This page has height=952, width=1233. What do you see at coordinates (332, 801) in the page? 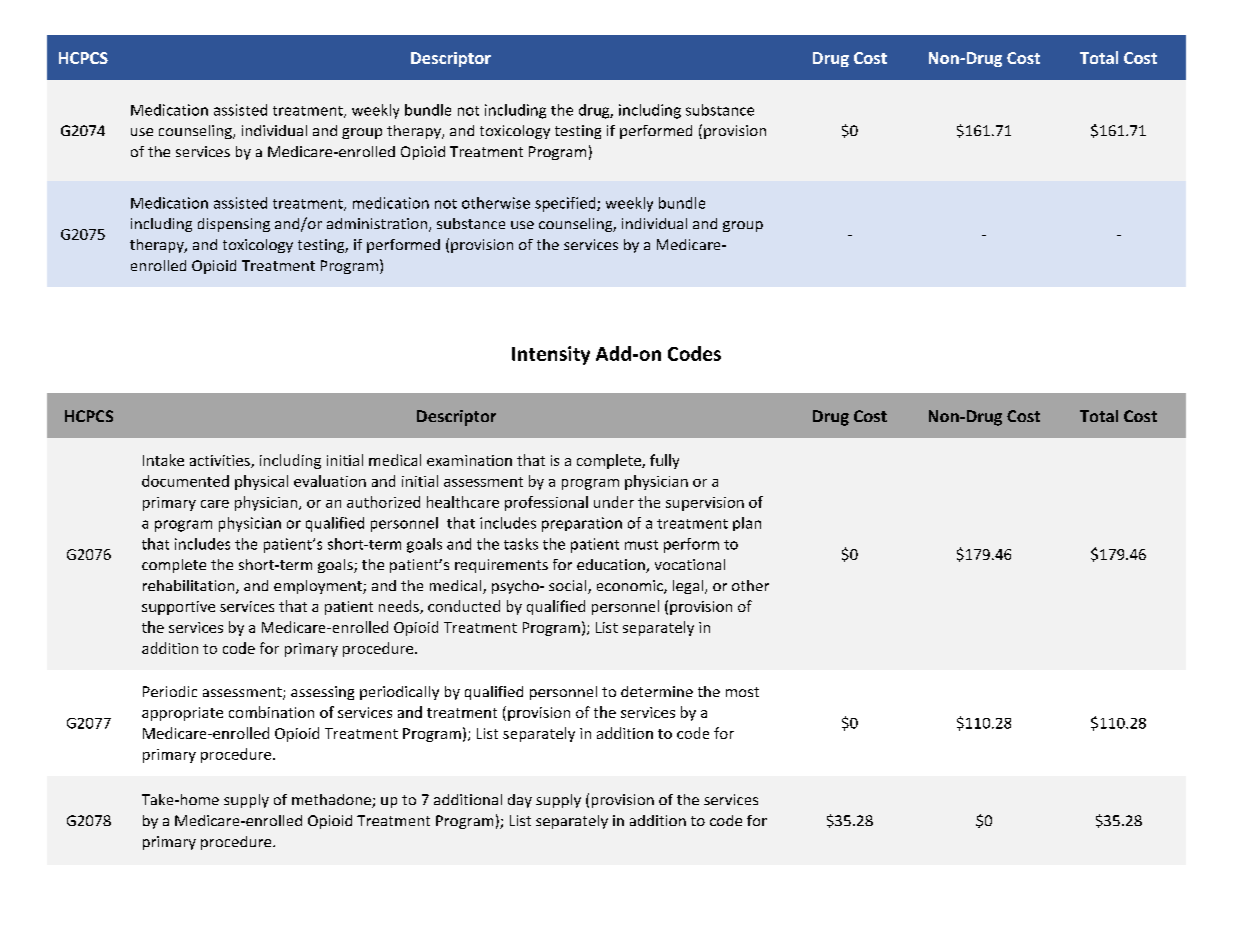
I see `methadone` at bounding box center [332, 801].
